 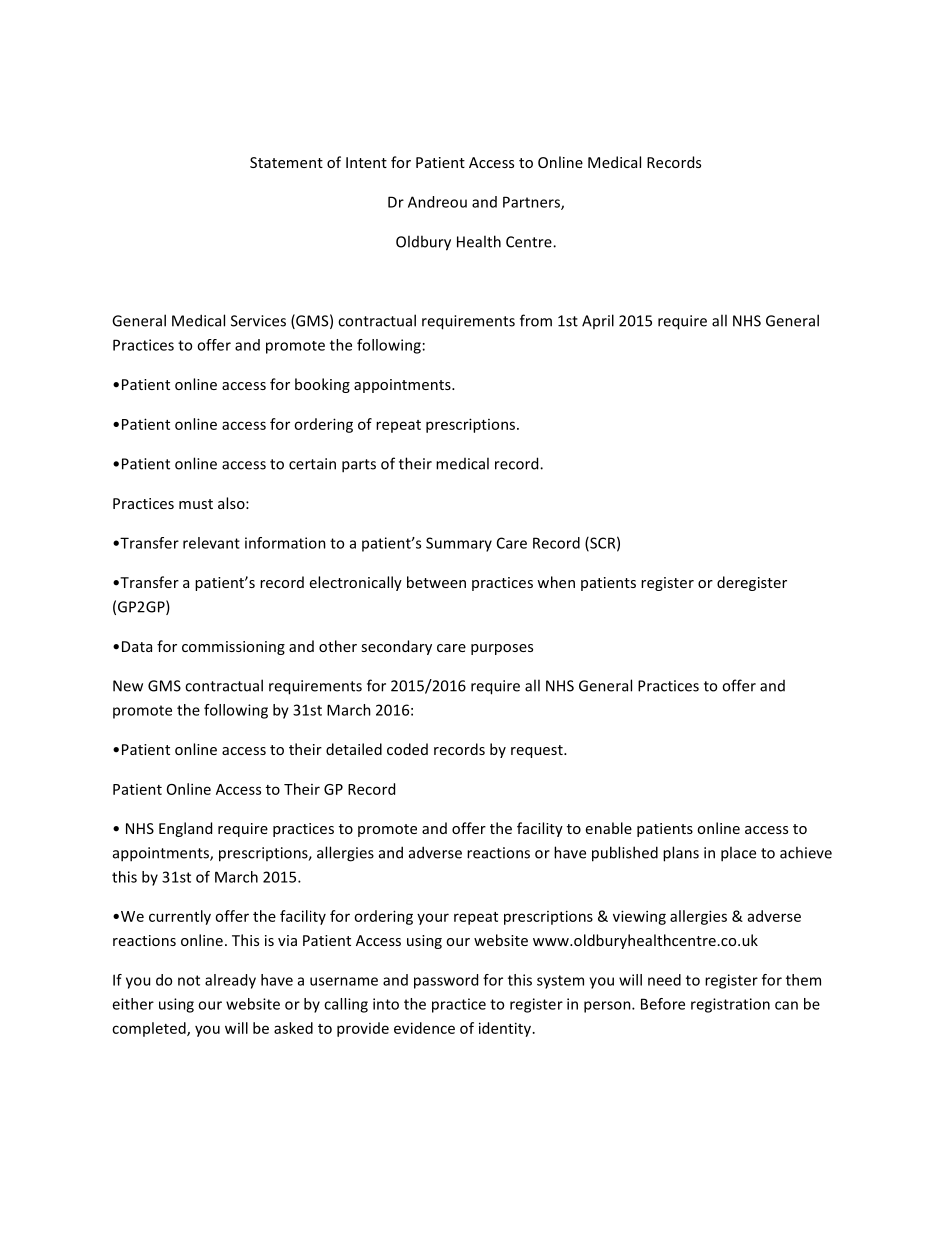 I want to click on April, so click(x=598, y=321).
